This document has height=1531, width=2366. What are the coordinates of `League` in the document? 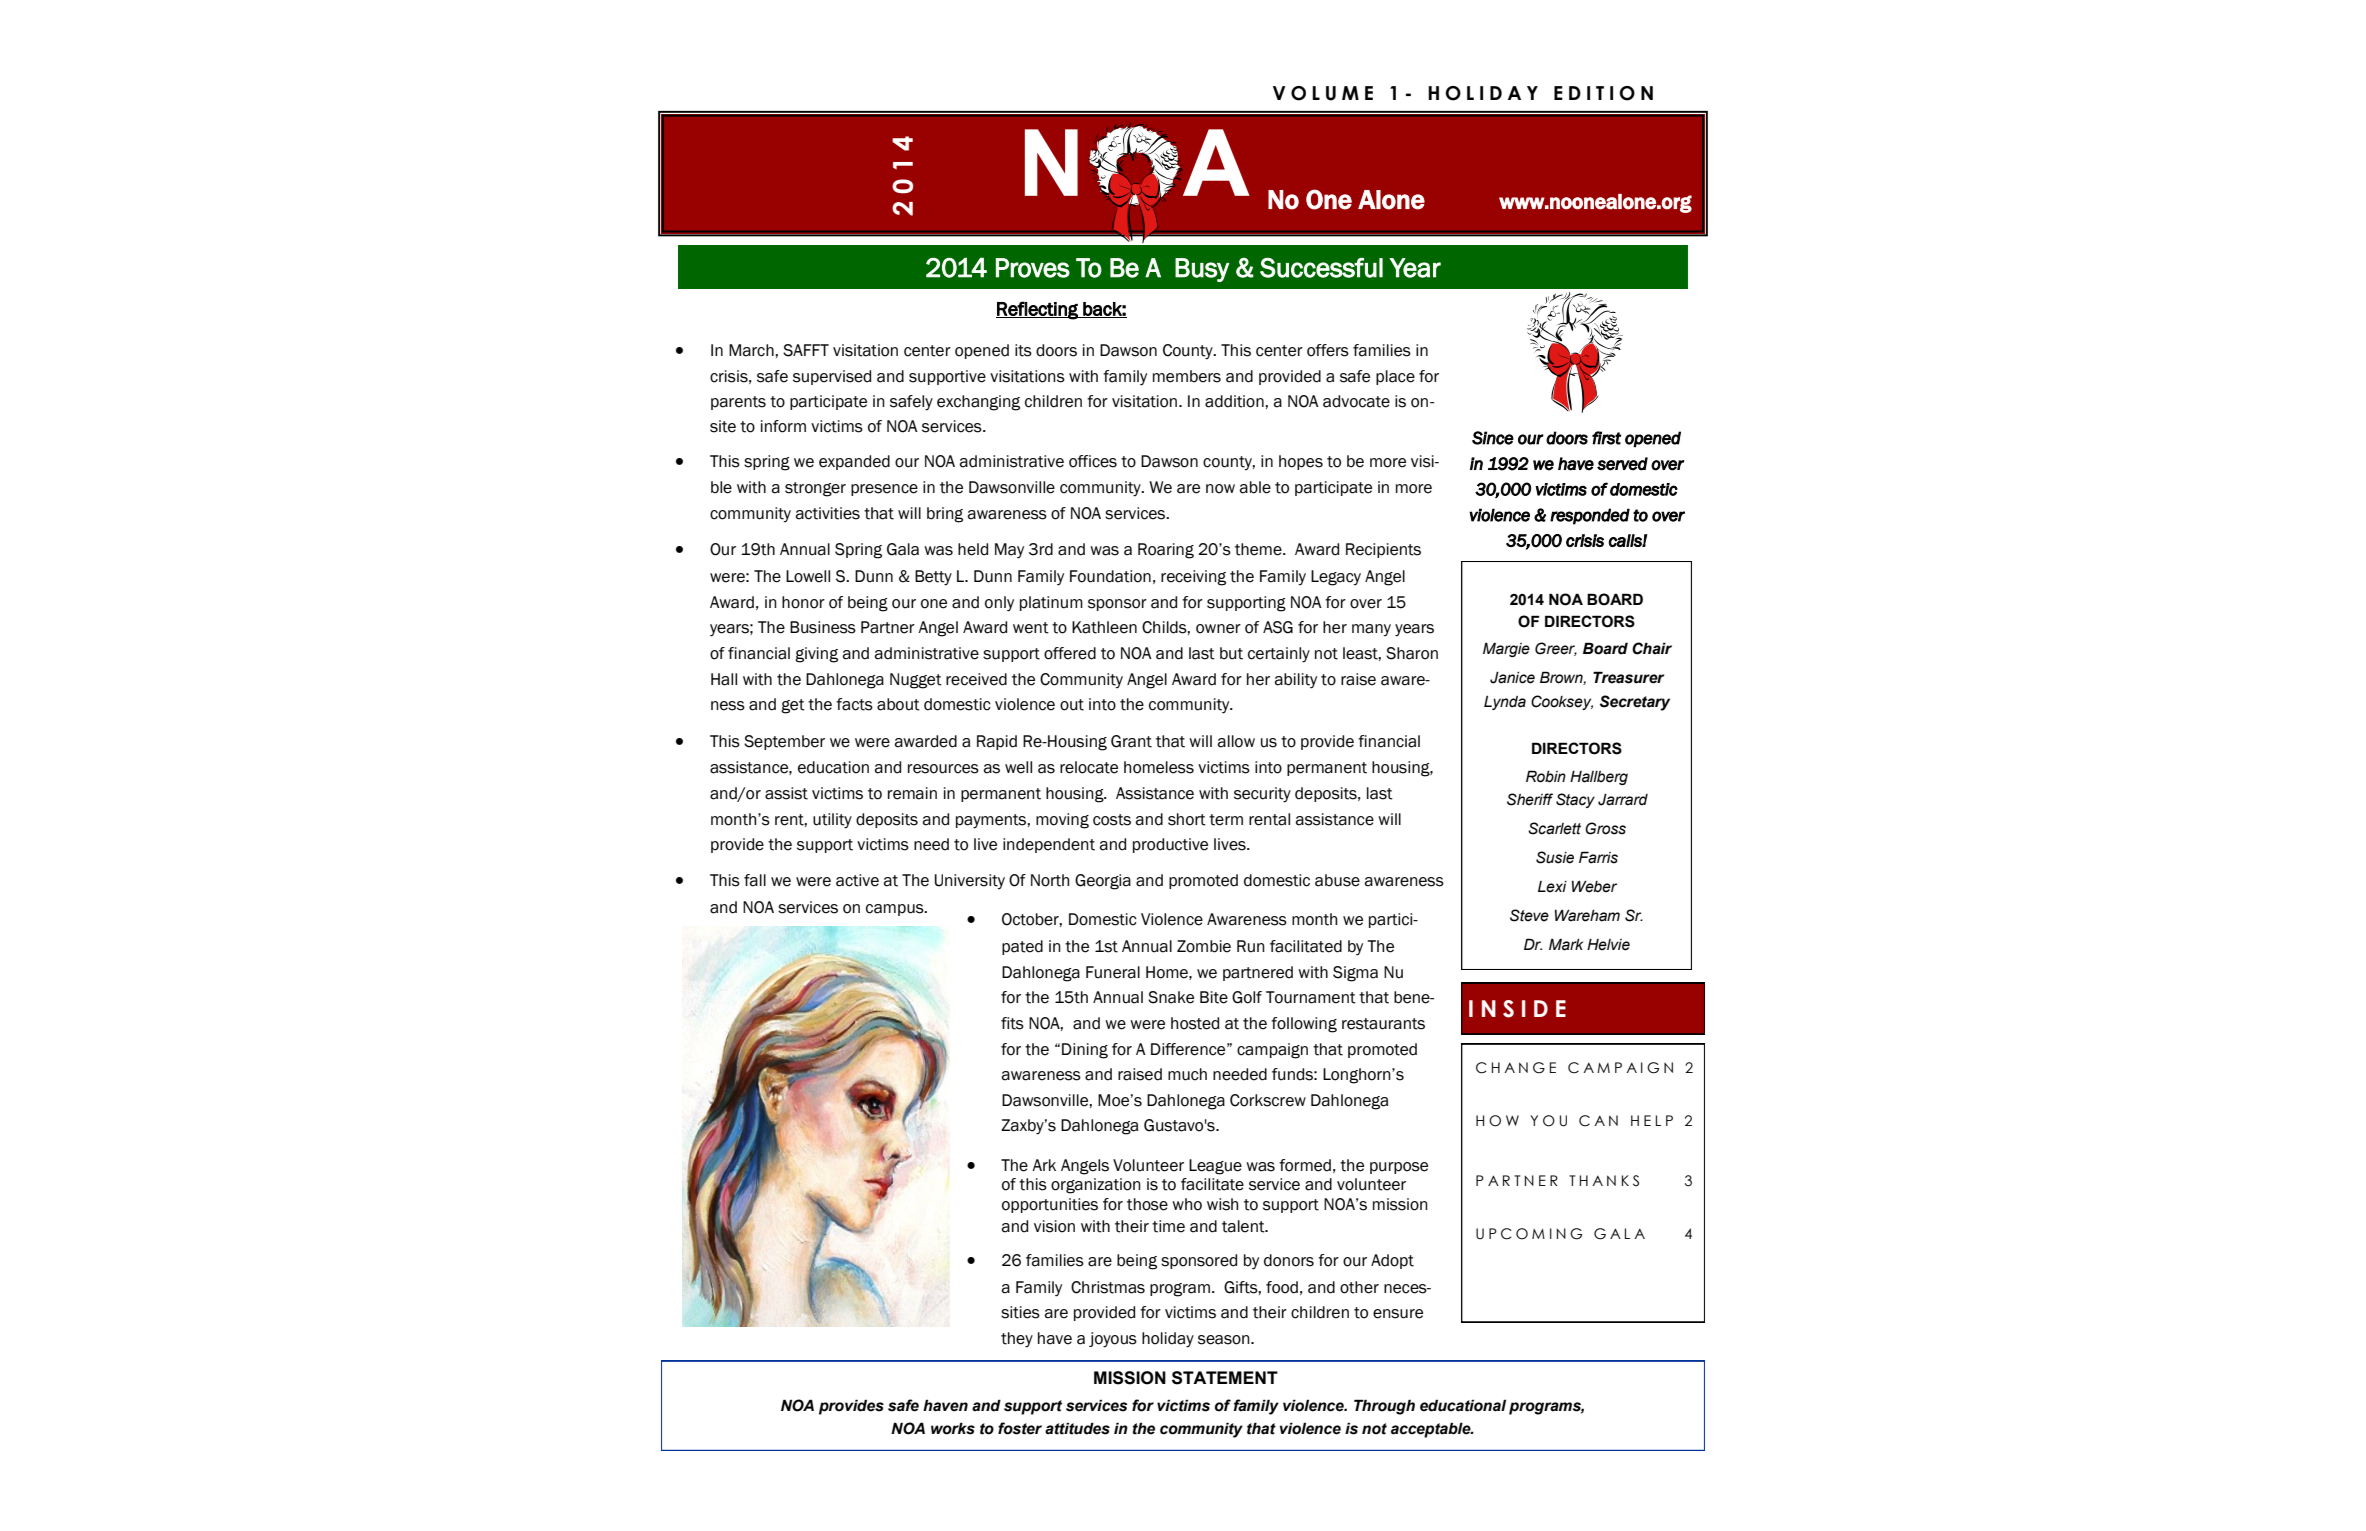 It's located at (1215, 1167).
